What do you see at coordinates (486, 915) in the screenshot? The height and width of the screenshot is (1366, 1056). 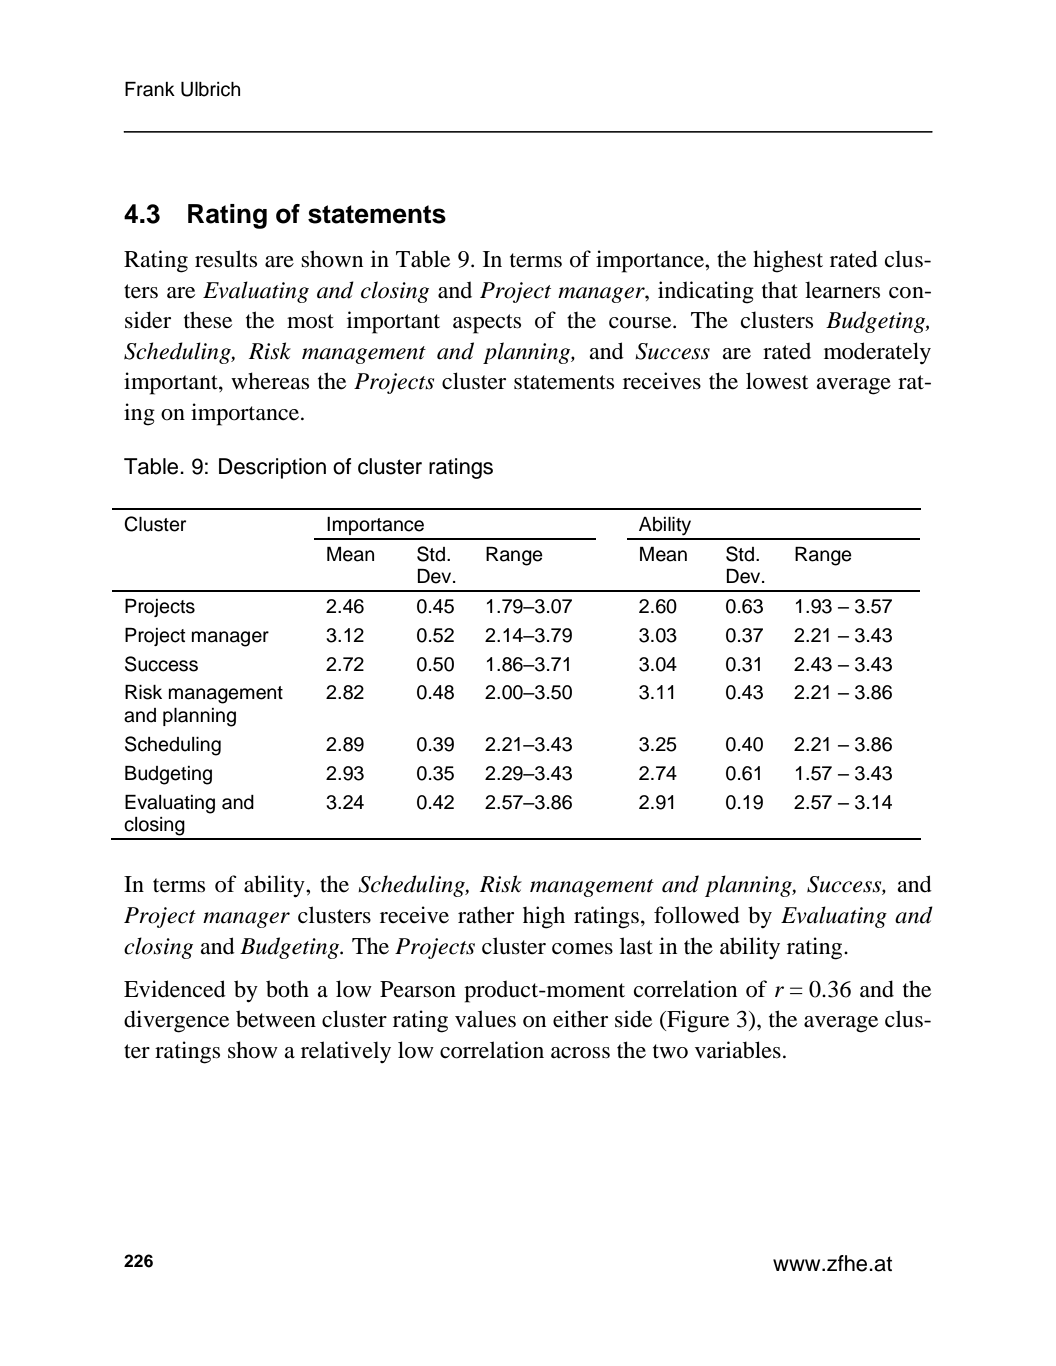 I see `rather` at bounding box center [486, 915].
